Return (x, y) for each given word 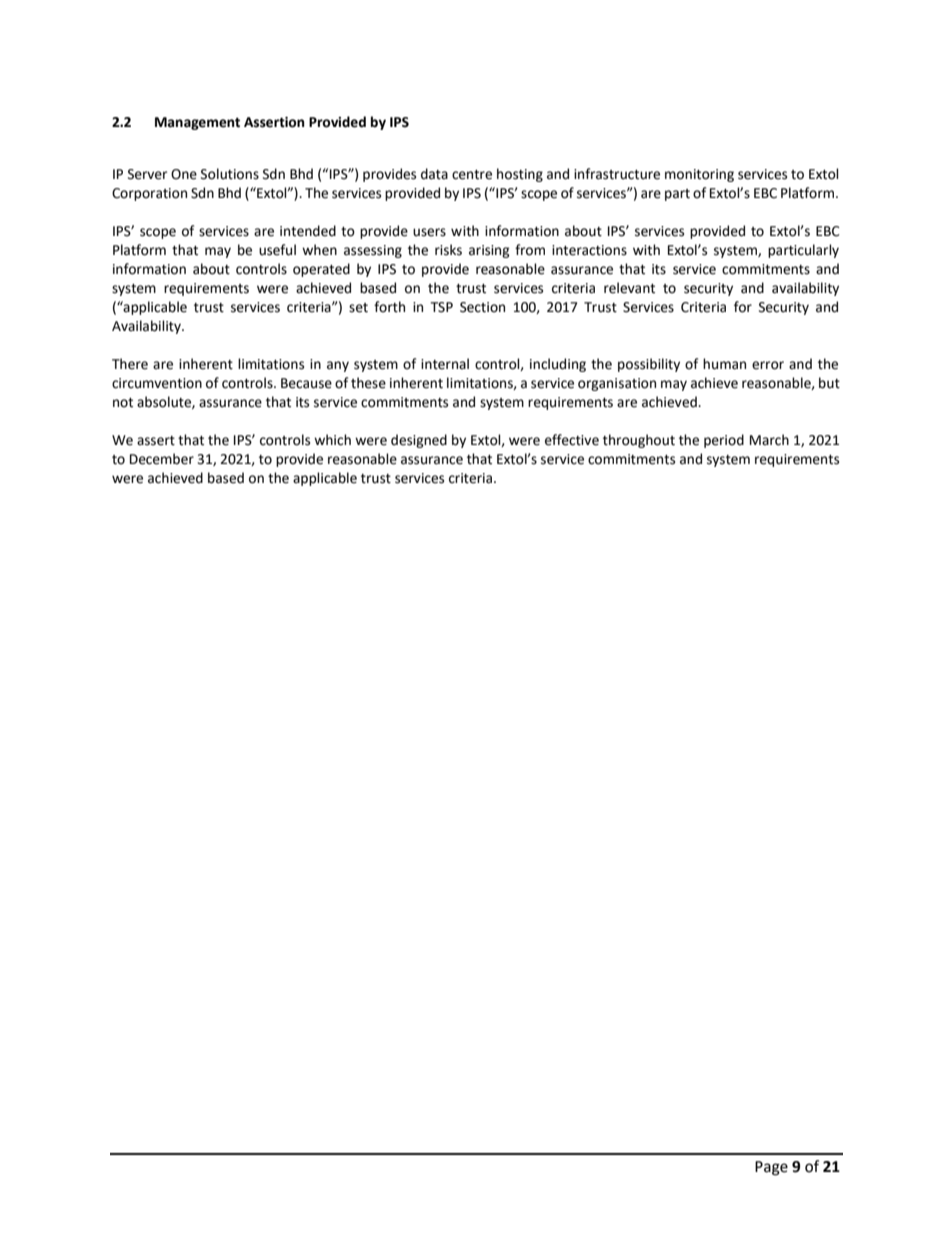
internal (445, 364)
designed (419, 441)
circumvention (157, 383)
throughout (639, 441)
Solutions (230, 174)
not (123, 403)
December (162, 459)
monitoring (699, 175)
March (769, 440)
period (724, 441)
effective (572, 440)
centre (472, 175)
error (768, 365)
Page (771, 1168)
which (332, 440)
